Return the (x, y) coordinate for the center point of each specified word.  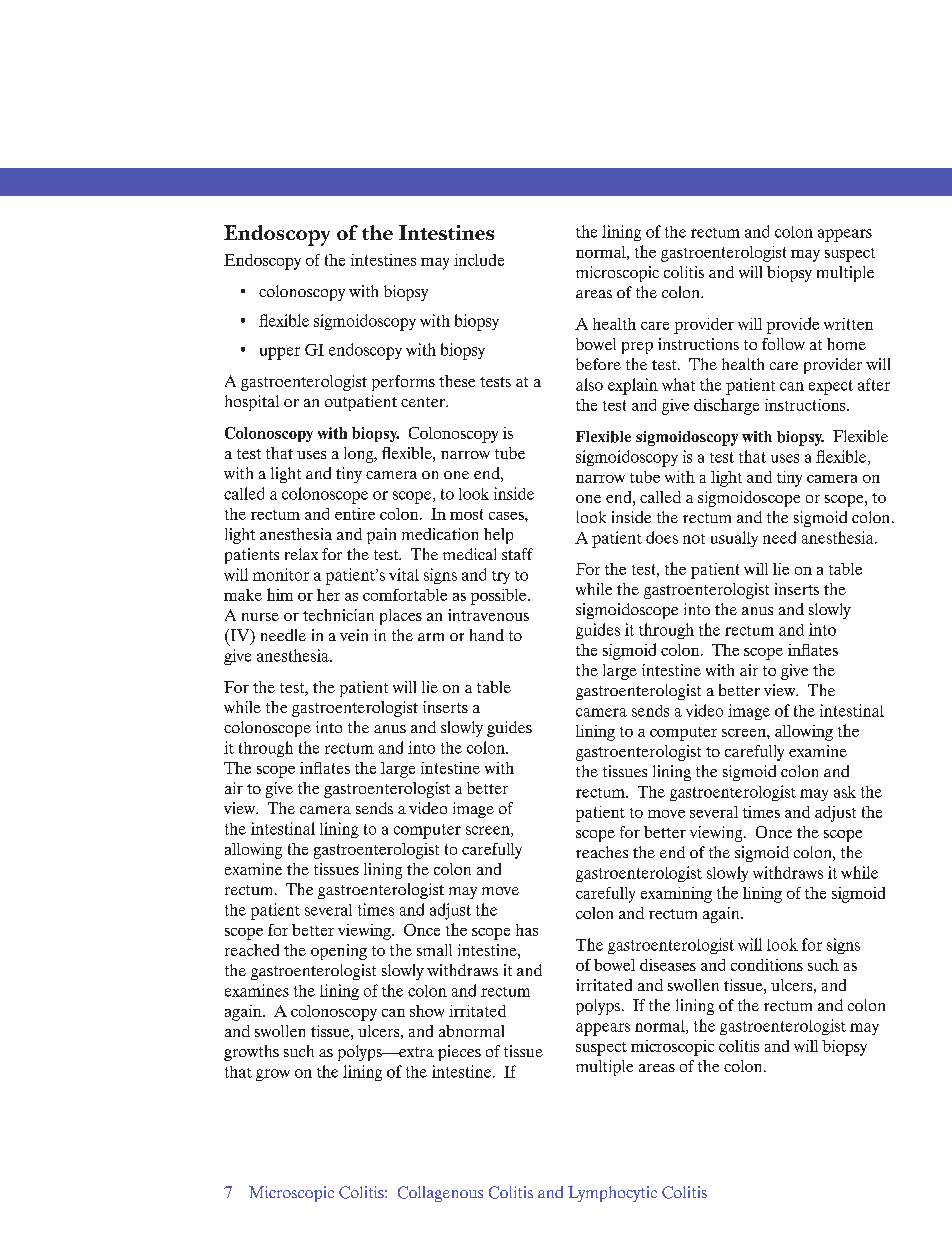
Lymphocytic (612, 1194)
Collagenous (440, 1194)
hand (487, 635)
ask (845, 792)
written (848, 324)
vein (354, 635)
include (479, 260)
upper (280, 353)
